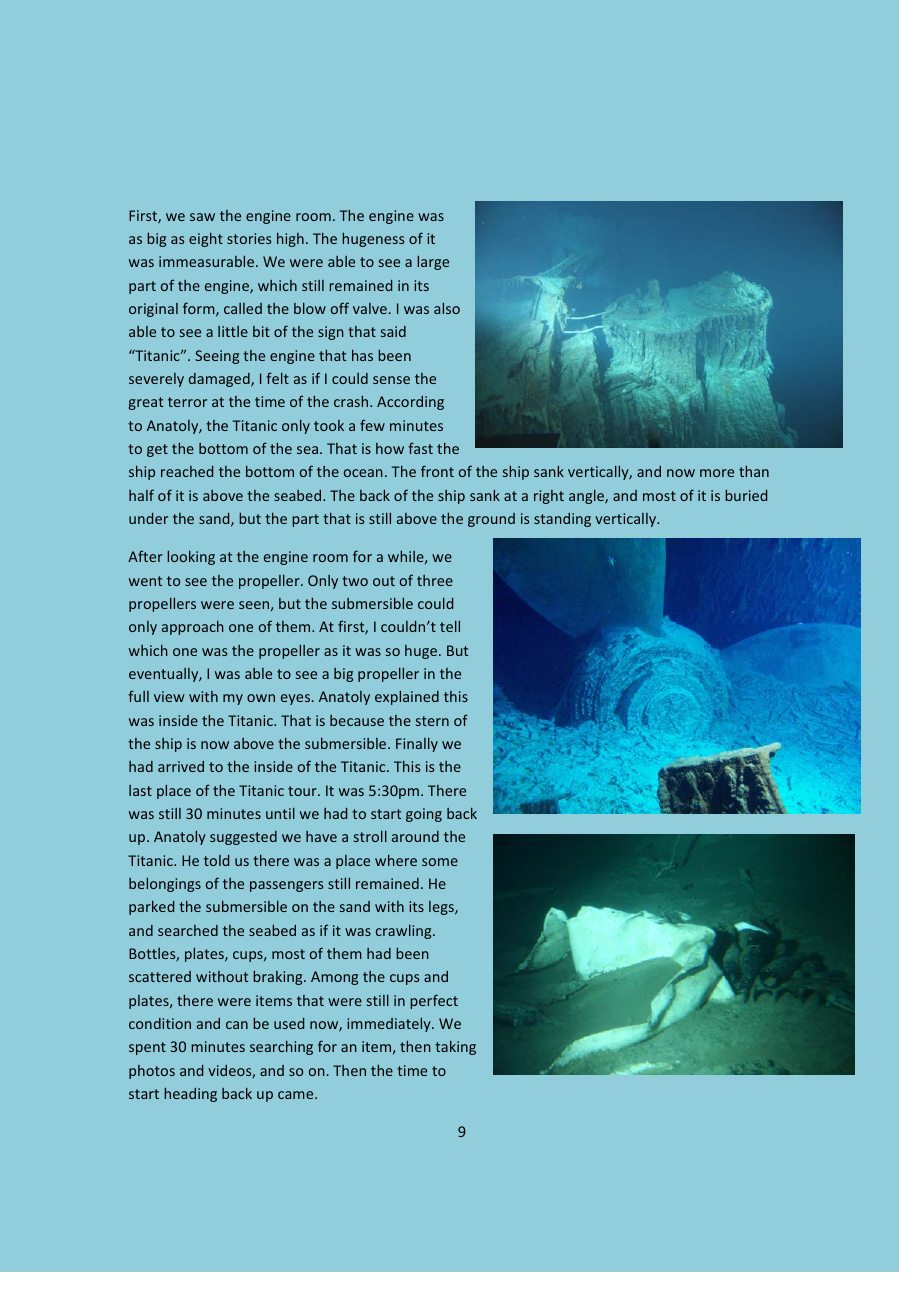  I want to click on perfect, so click(434, 1001).
